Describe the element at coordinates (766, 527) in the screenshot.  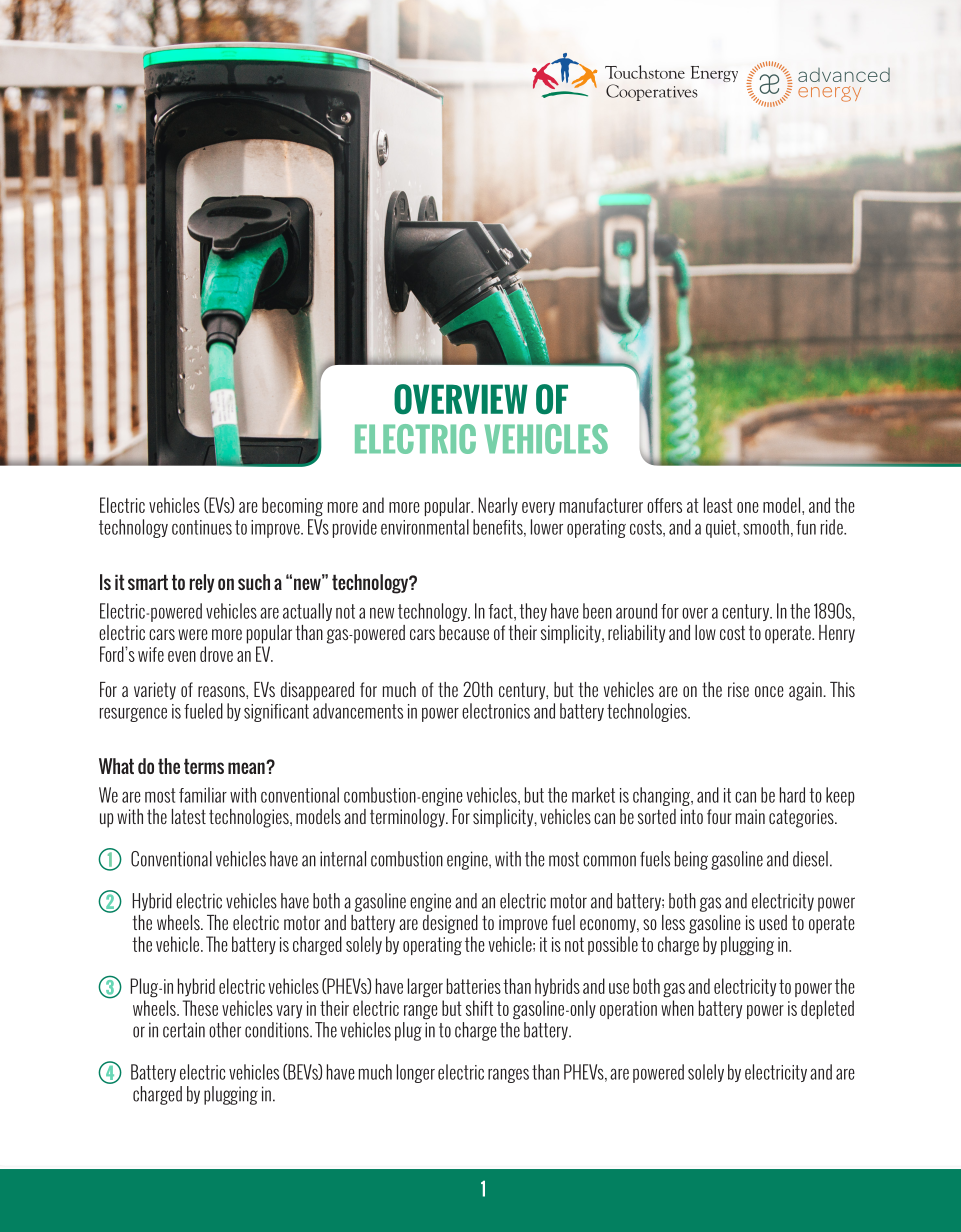
I see `smooth` at that location.
